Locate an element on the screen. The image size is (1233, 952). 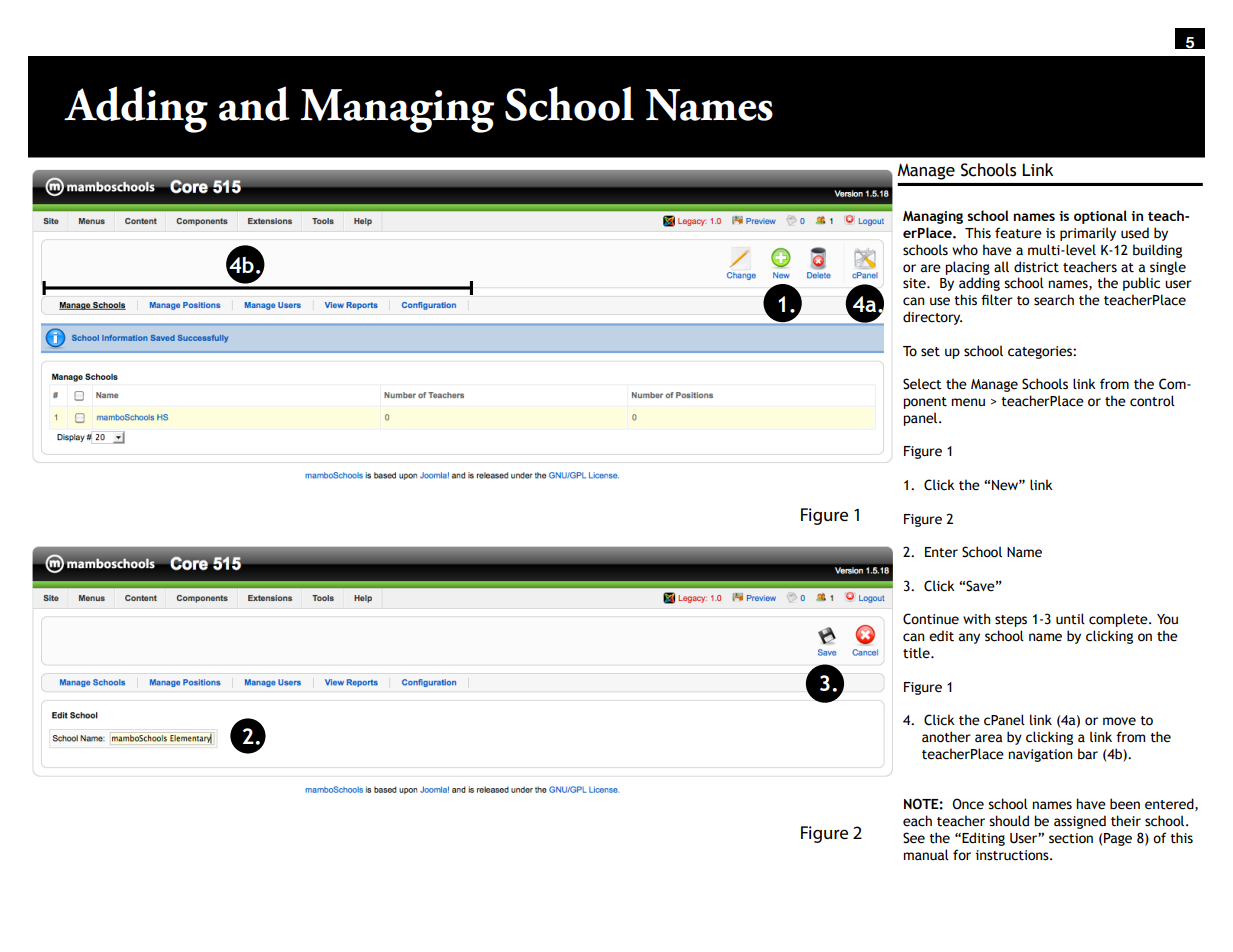
Continue is located at coordinates (931, 619).
